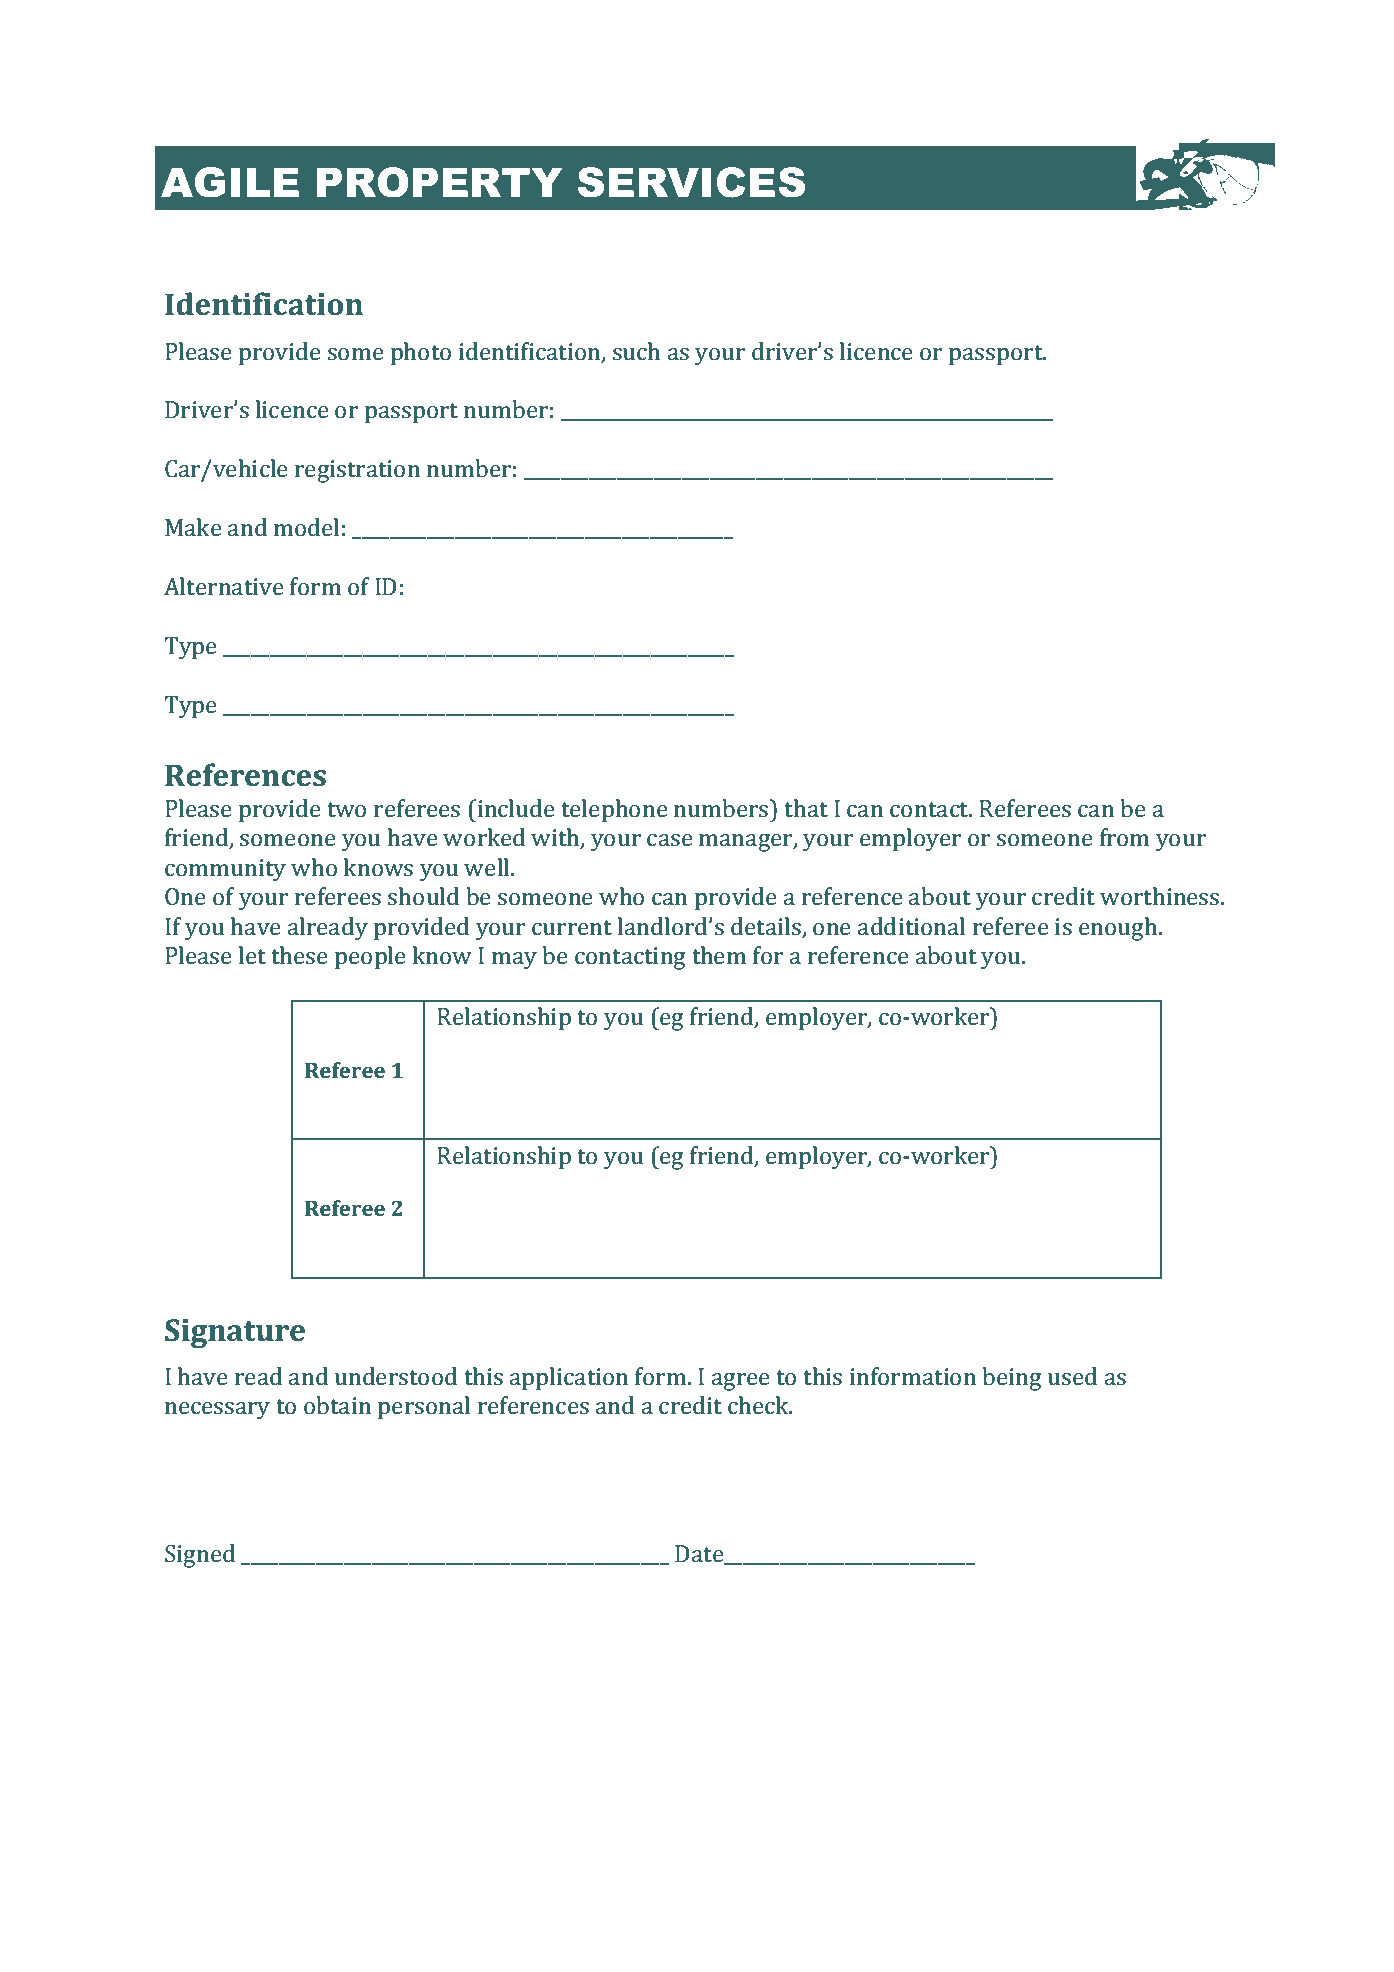 This screenshot has width=1394, height=1972. What do you see at coordinates (346, 809) in the screenshot?
I see `two` at bounding box center [346, 809].
